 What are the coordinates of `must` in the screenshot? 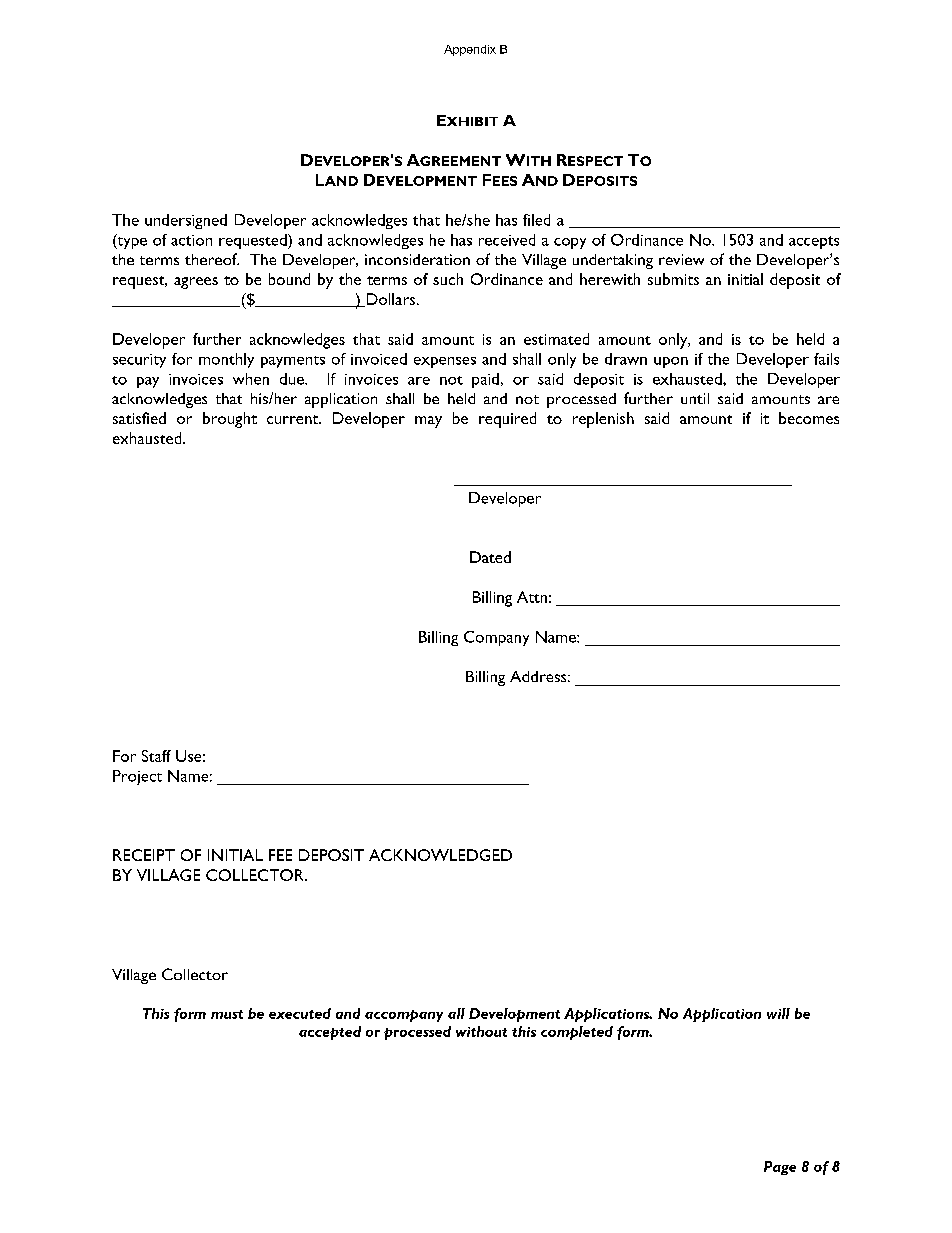 It's located at (227, 1014).
